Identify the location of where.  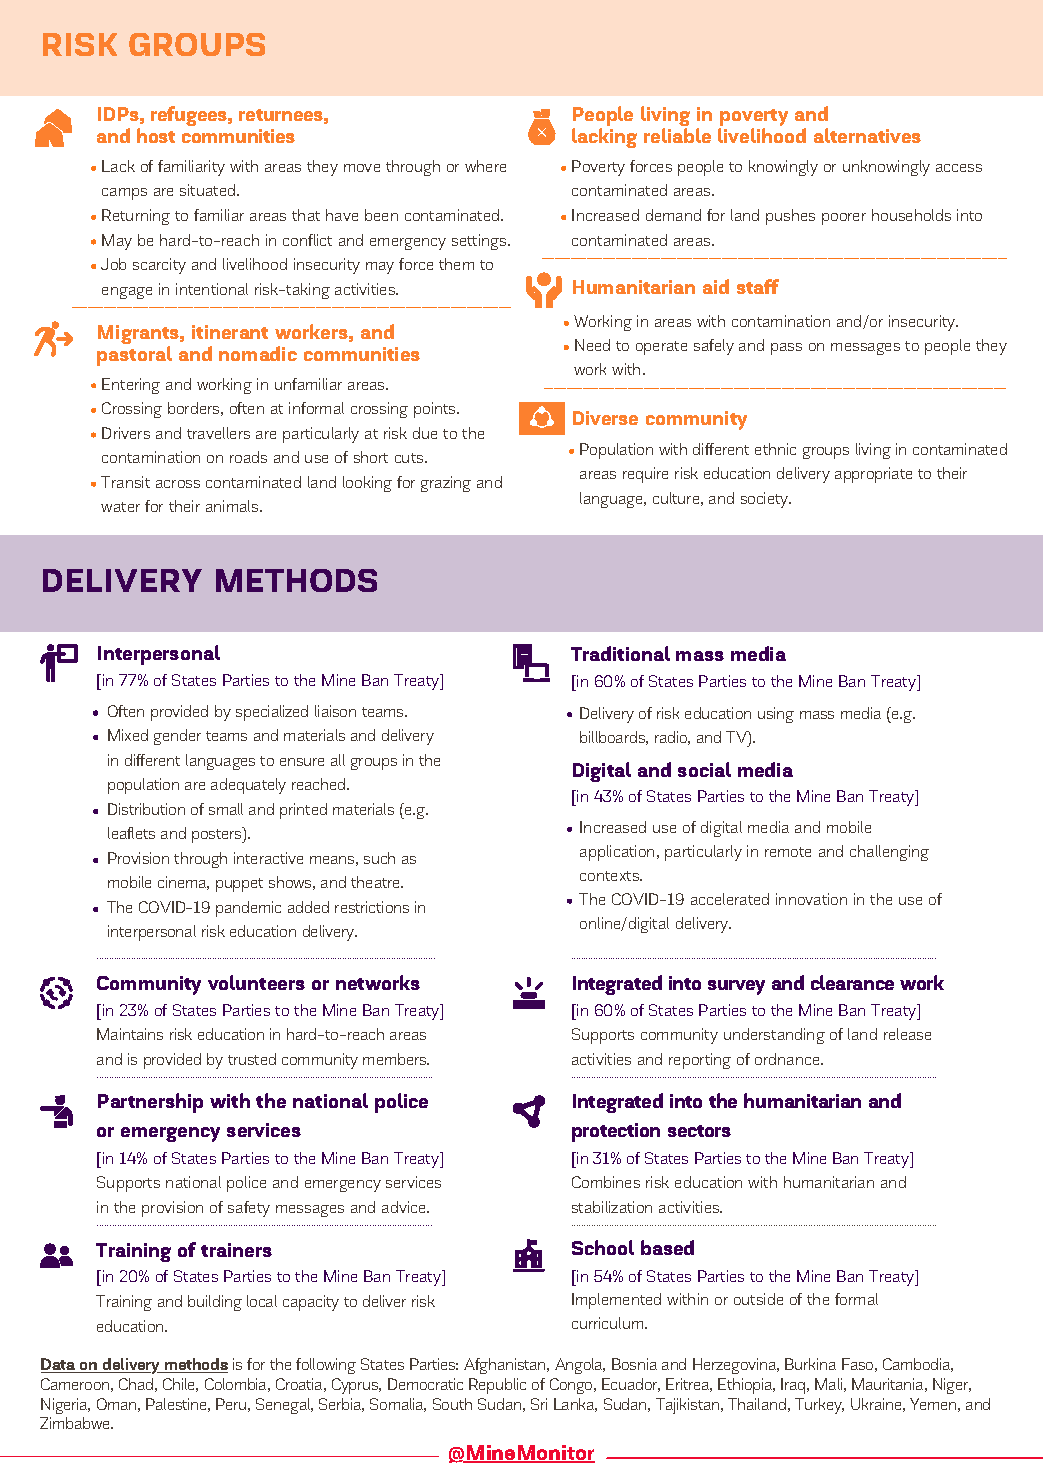
(485, 166).
